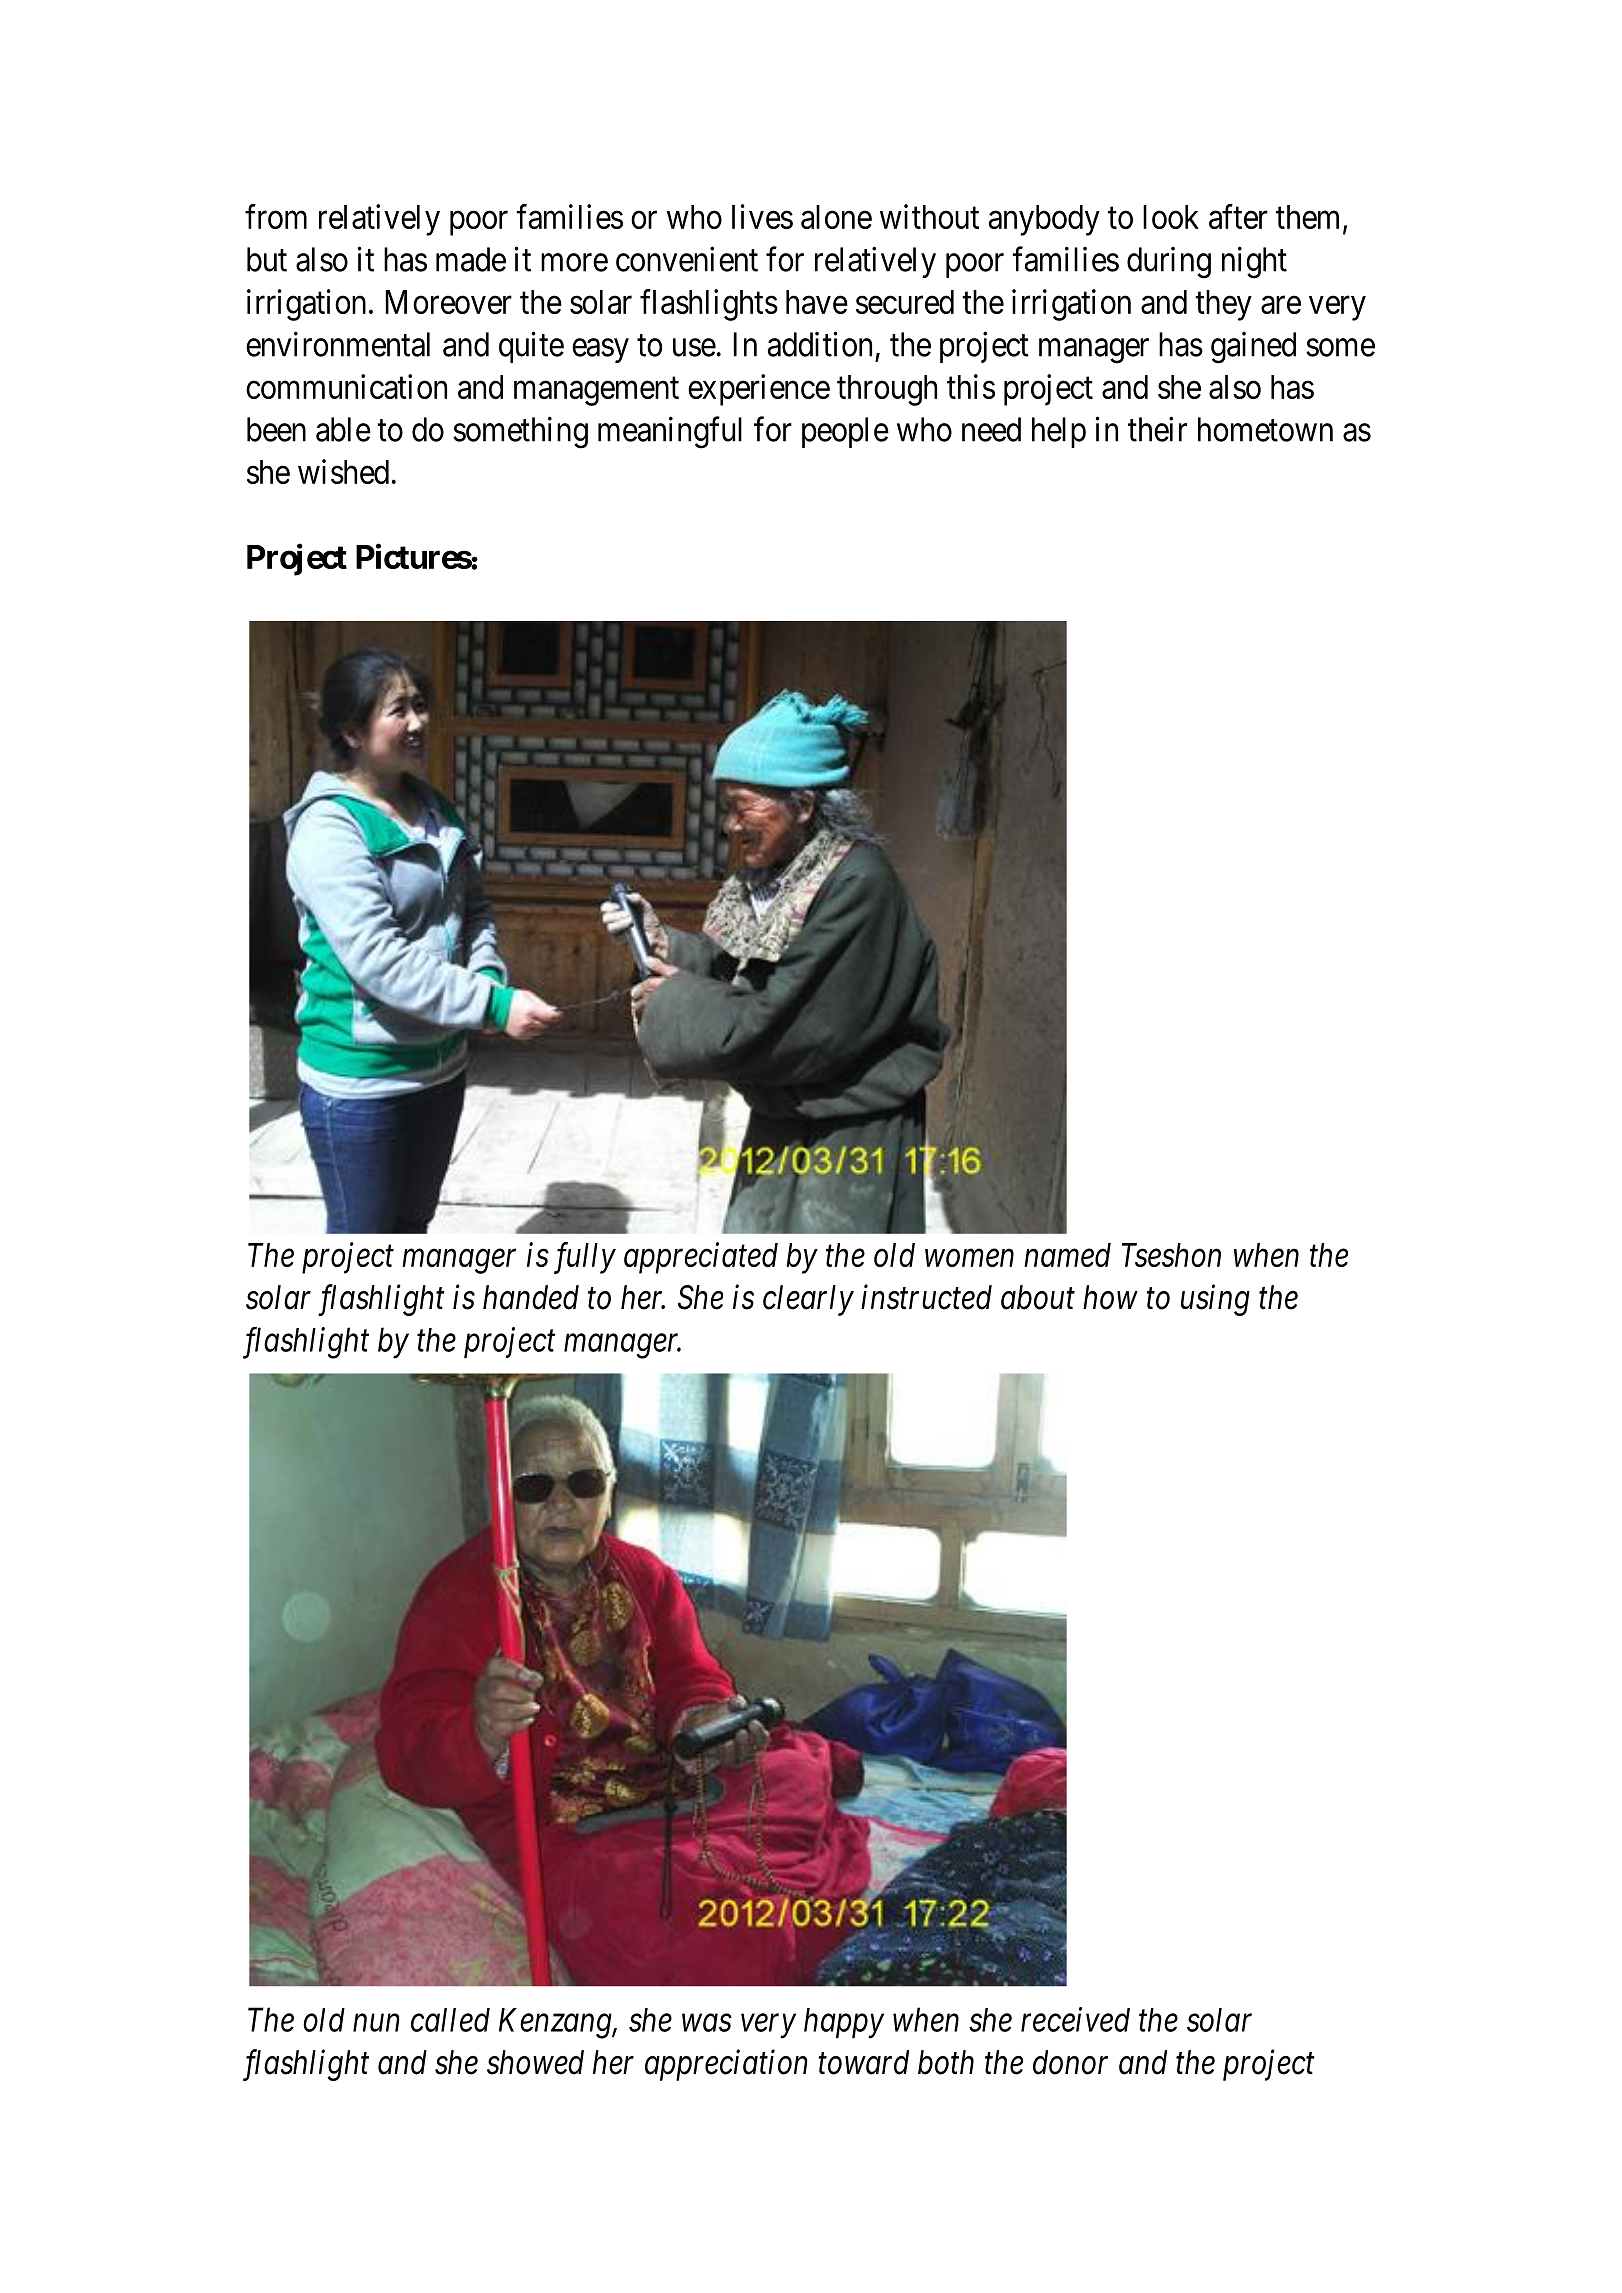  Describe the element at coordinates (845, 432) in the screenshot. I see `people` at that location.
